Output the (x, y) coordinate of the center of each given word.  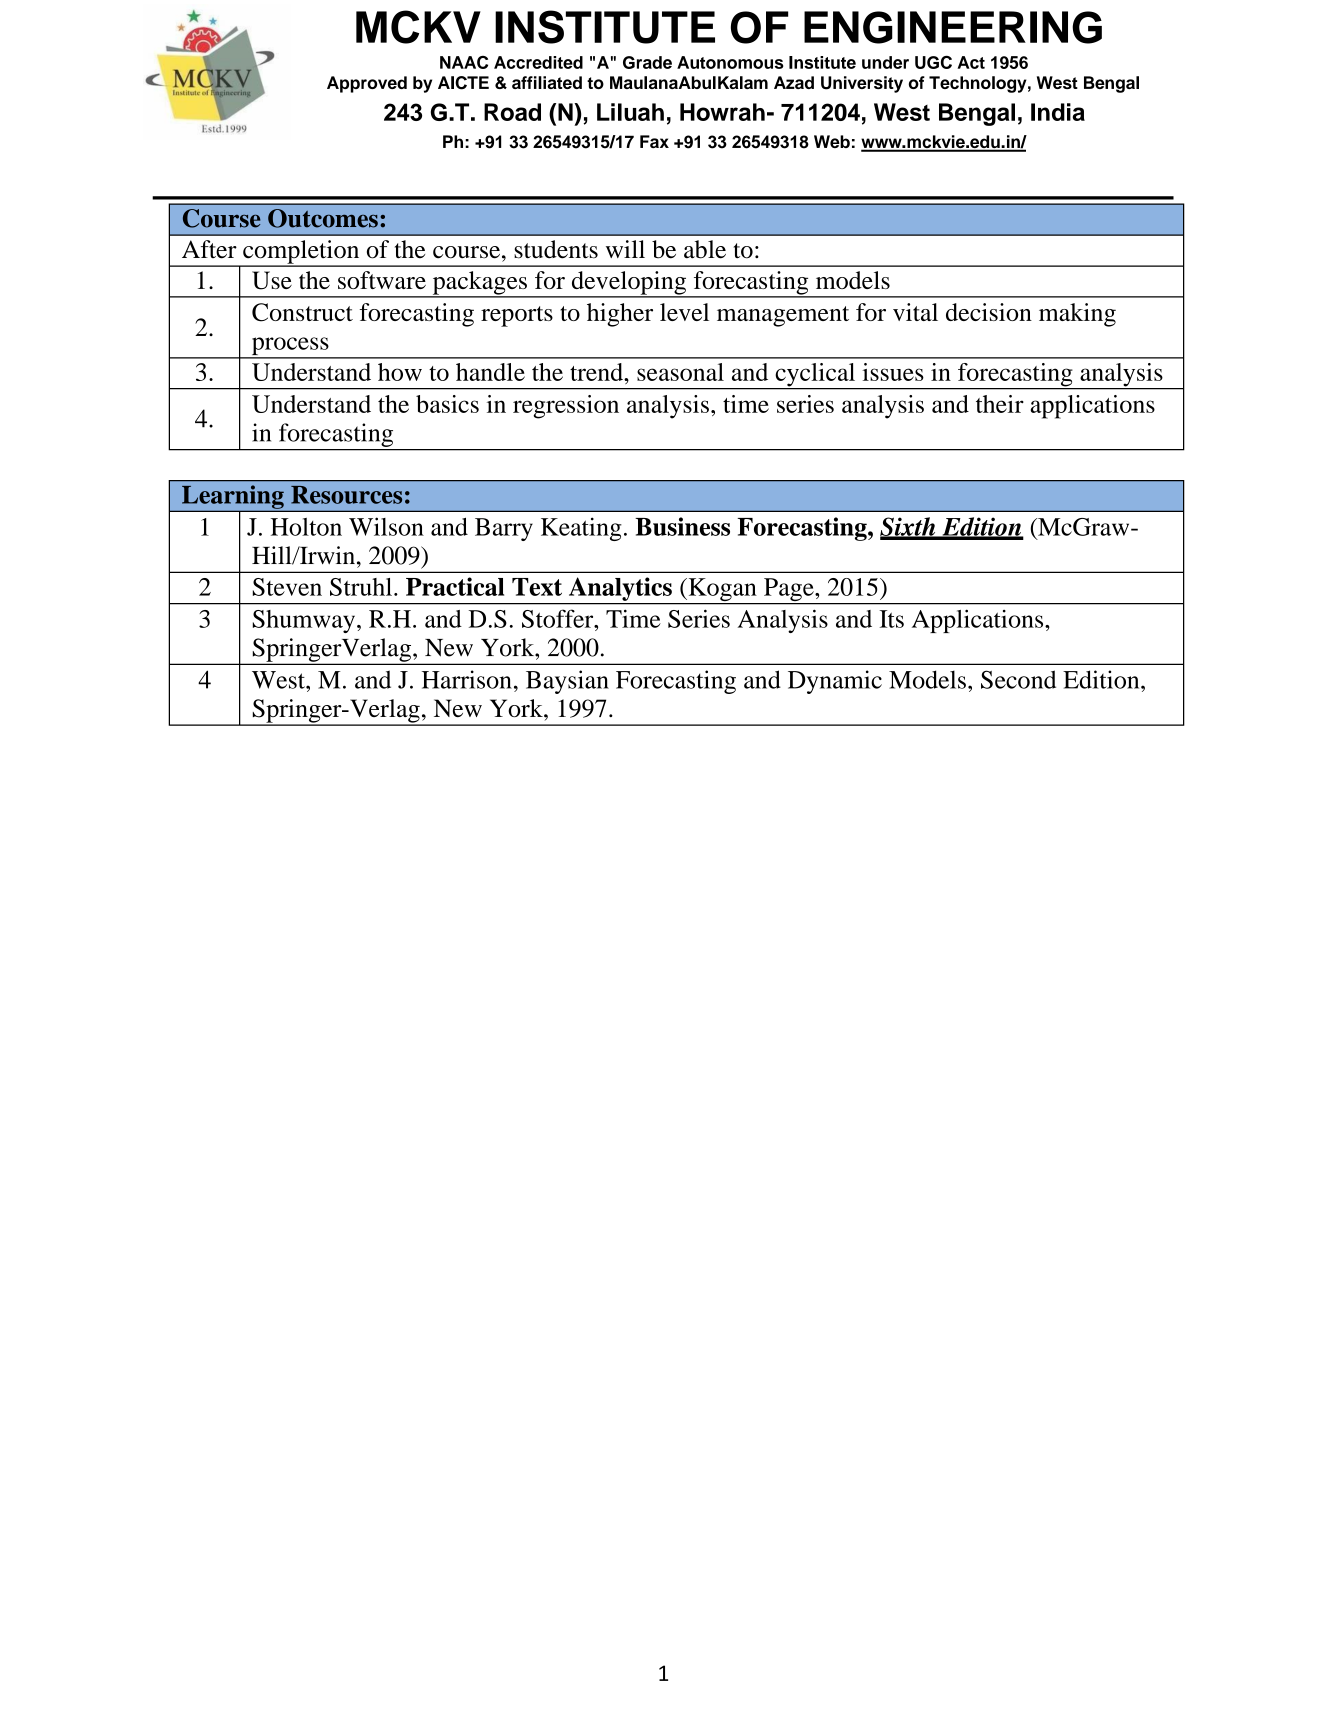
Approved (367, 84)
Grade (647, 62)
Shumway (305, 621)
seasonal (680, 372)
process (290, 347)
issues (893, 372)
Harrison (467, 679)
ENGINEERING (953, 27)
